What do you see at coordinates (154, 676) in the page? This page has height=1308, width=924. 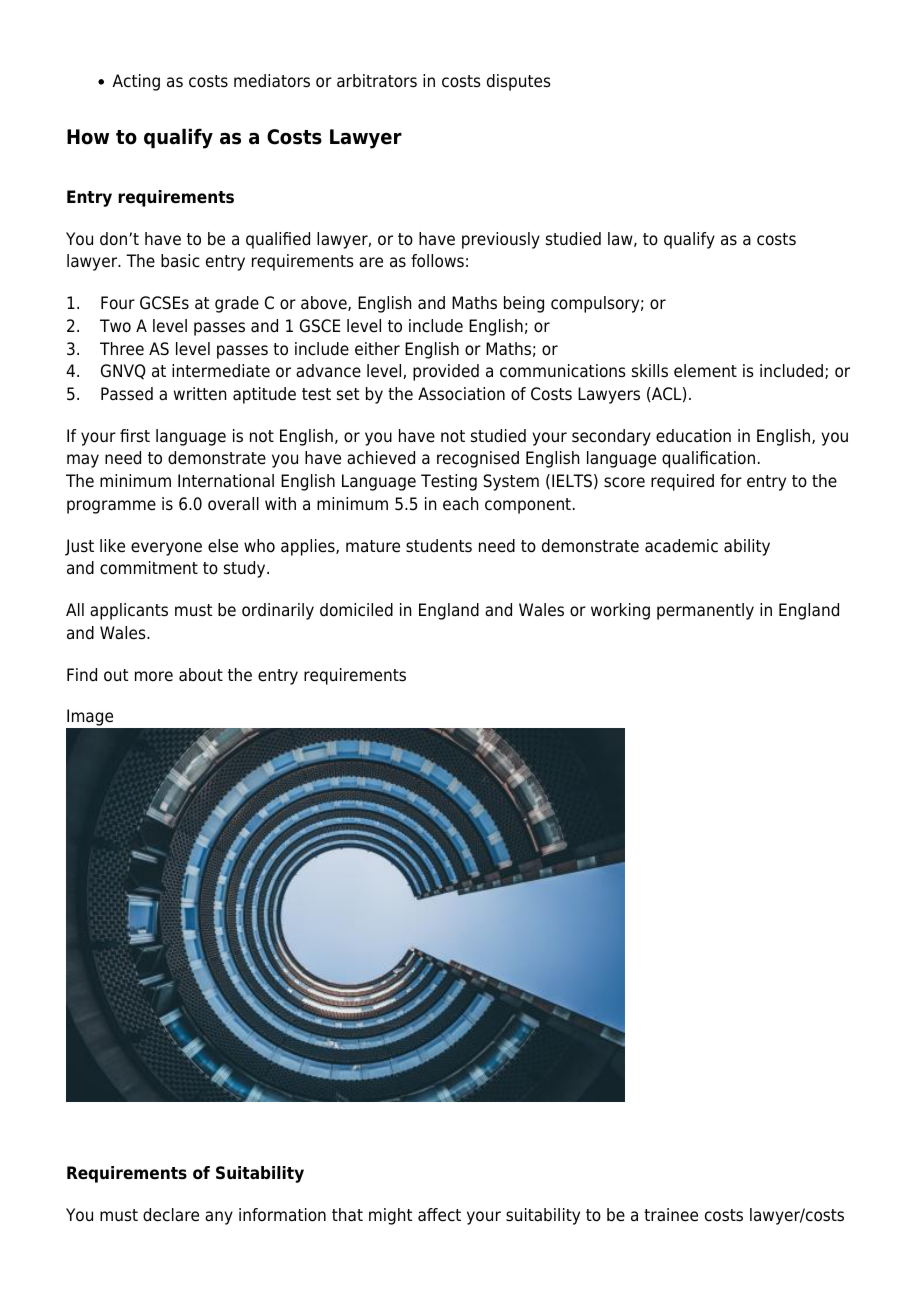 I see `more` at bounding box center [154, 676].
